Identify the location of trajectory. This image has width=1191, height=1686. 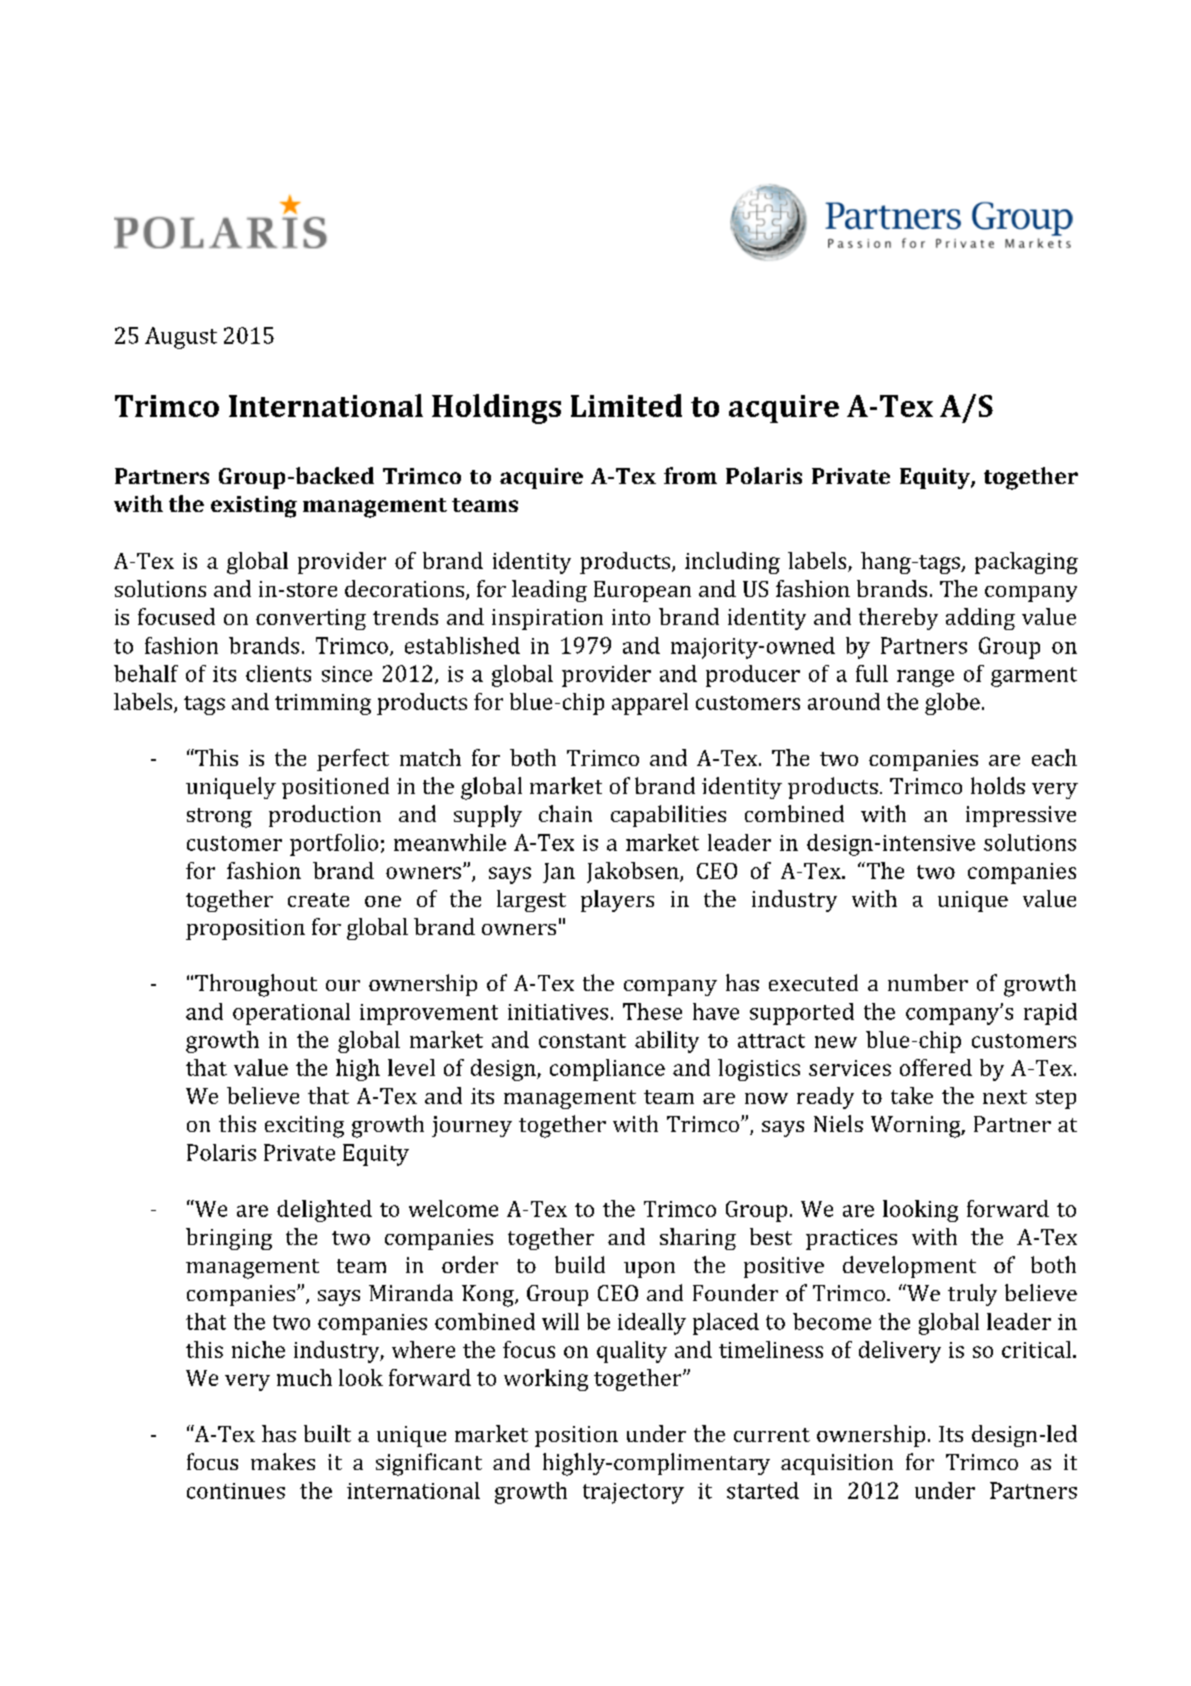
(633, 1493).
